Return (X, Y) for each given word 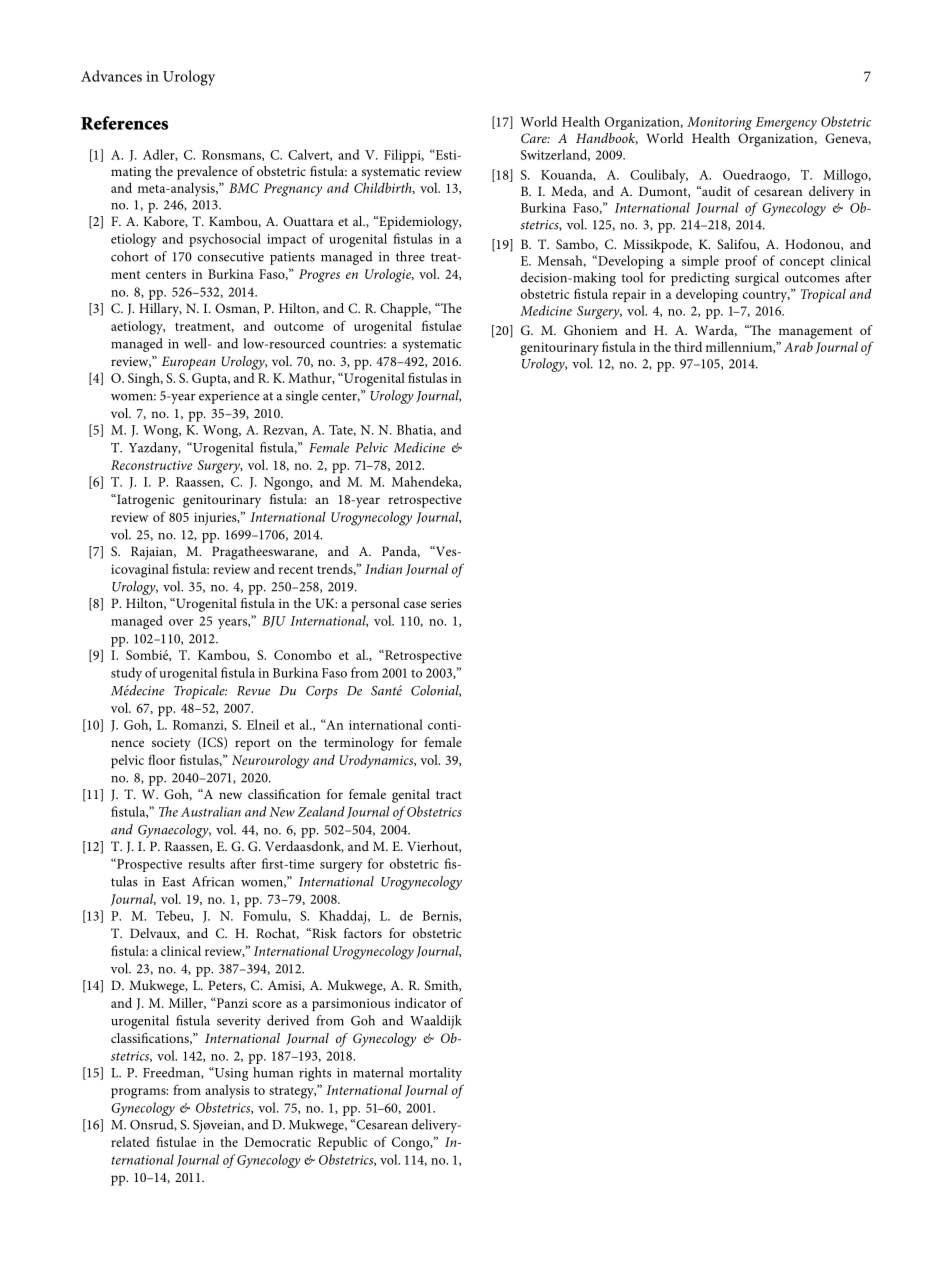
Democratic (277, 1142)
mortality (435, 1074)
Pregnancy (293, 190)
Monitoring (719, 123)
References (124, 123)
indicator (420, 1002)
